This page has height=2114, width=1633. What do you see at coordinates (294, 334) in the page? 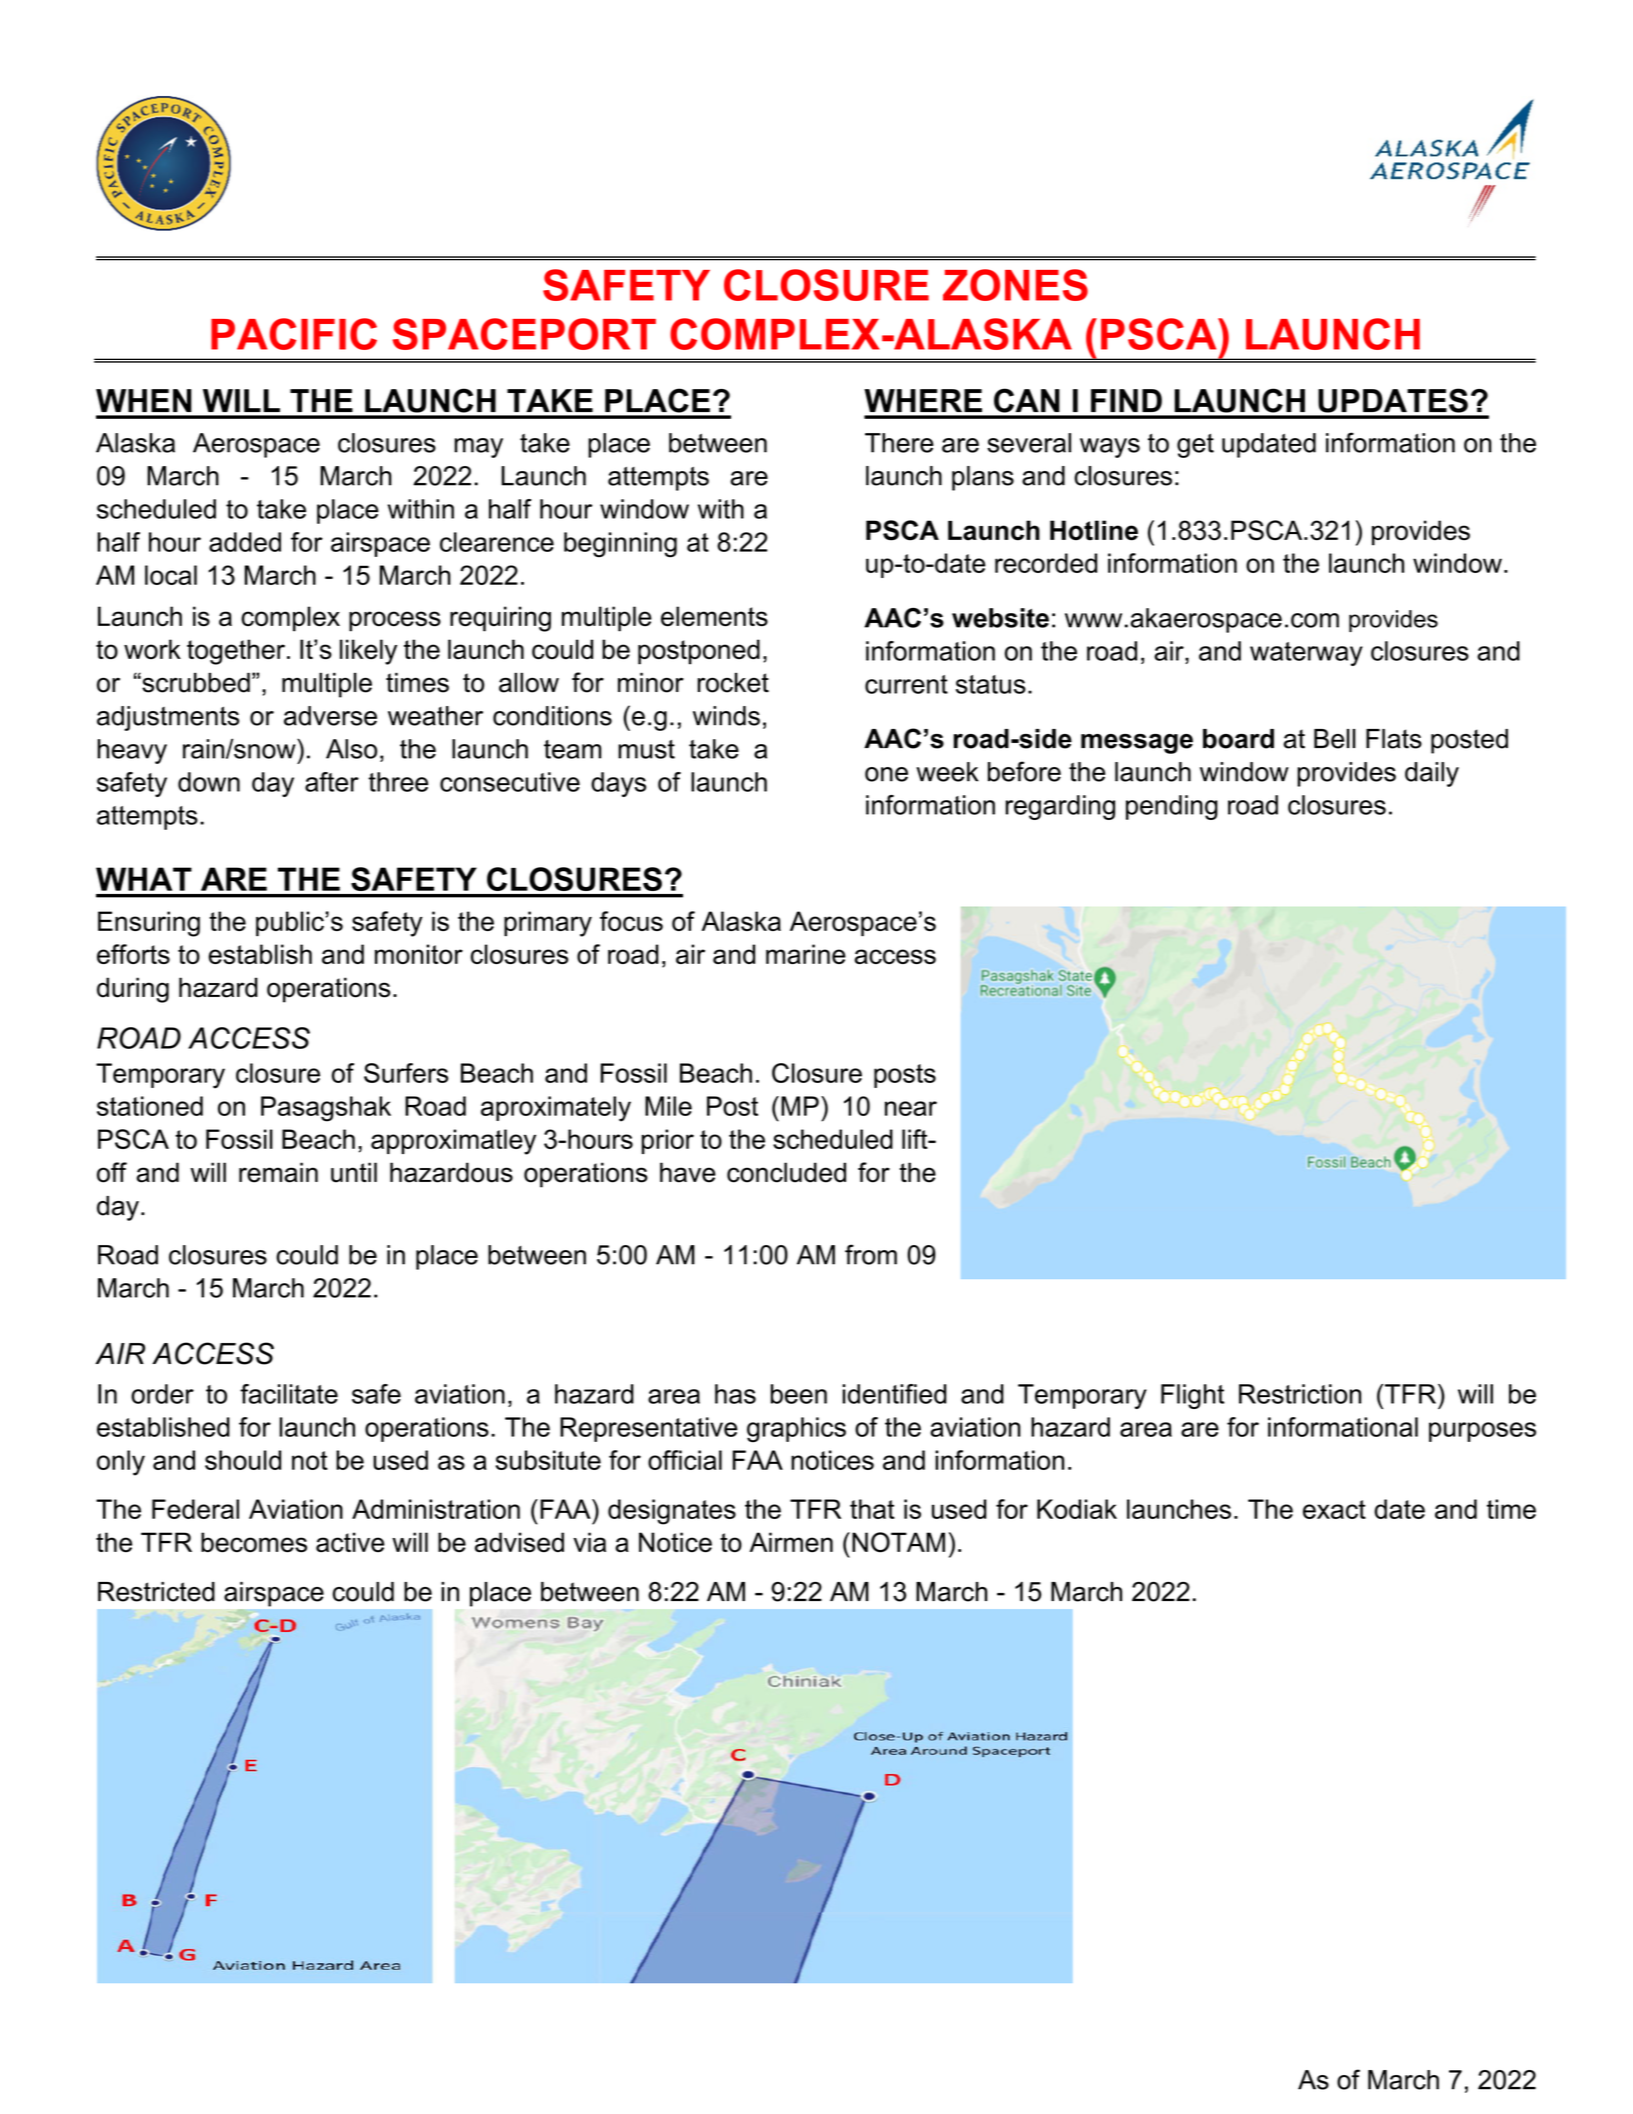
I see `PACIFIC` at bounding box center [294, 334].
